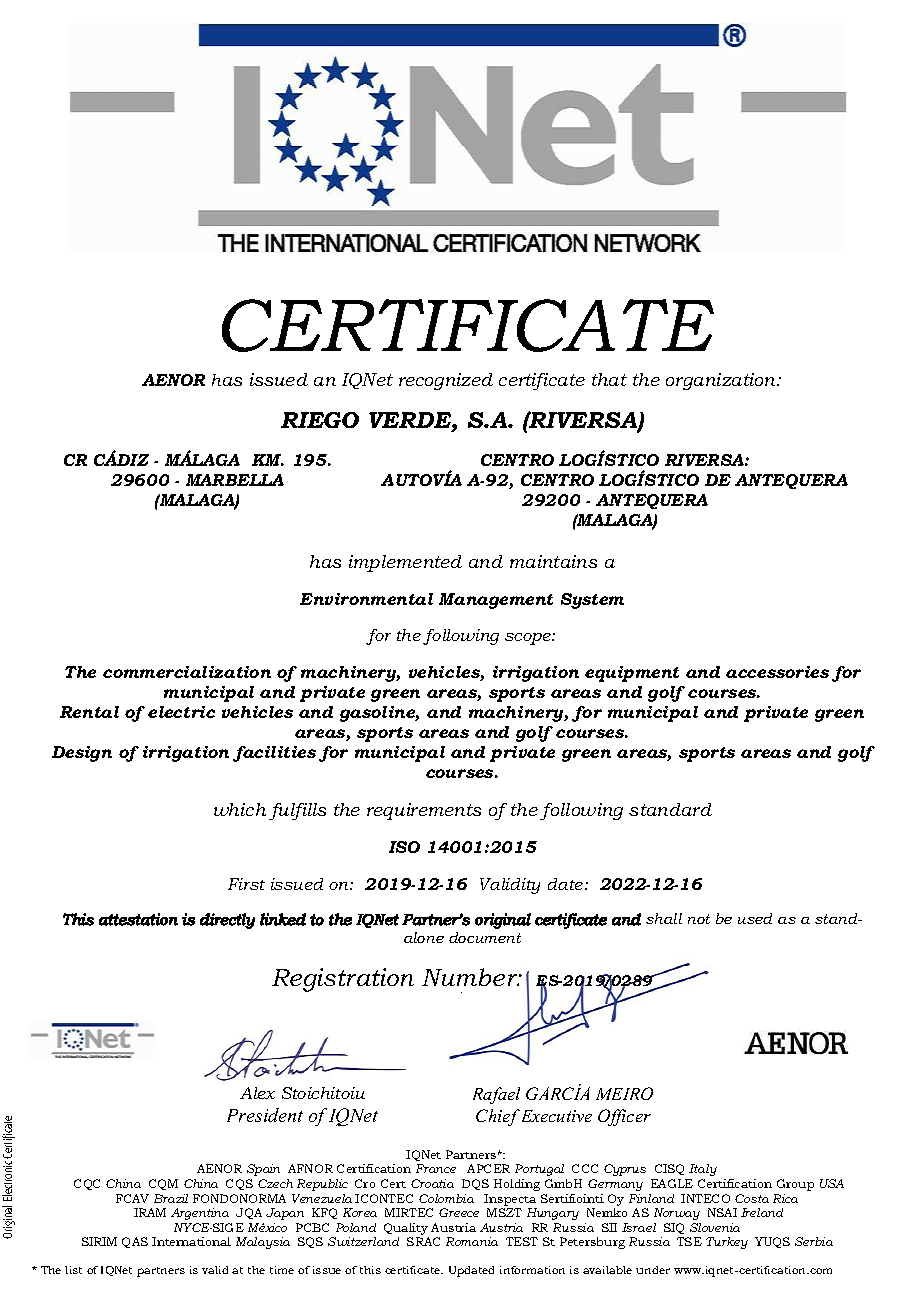 The height and width of the screenshot is (1308, 924). I want to click on recognized, so click(446, 381).
